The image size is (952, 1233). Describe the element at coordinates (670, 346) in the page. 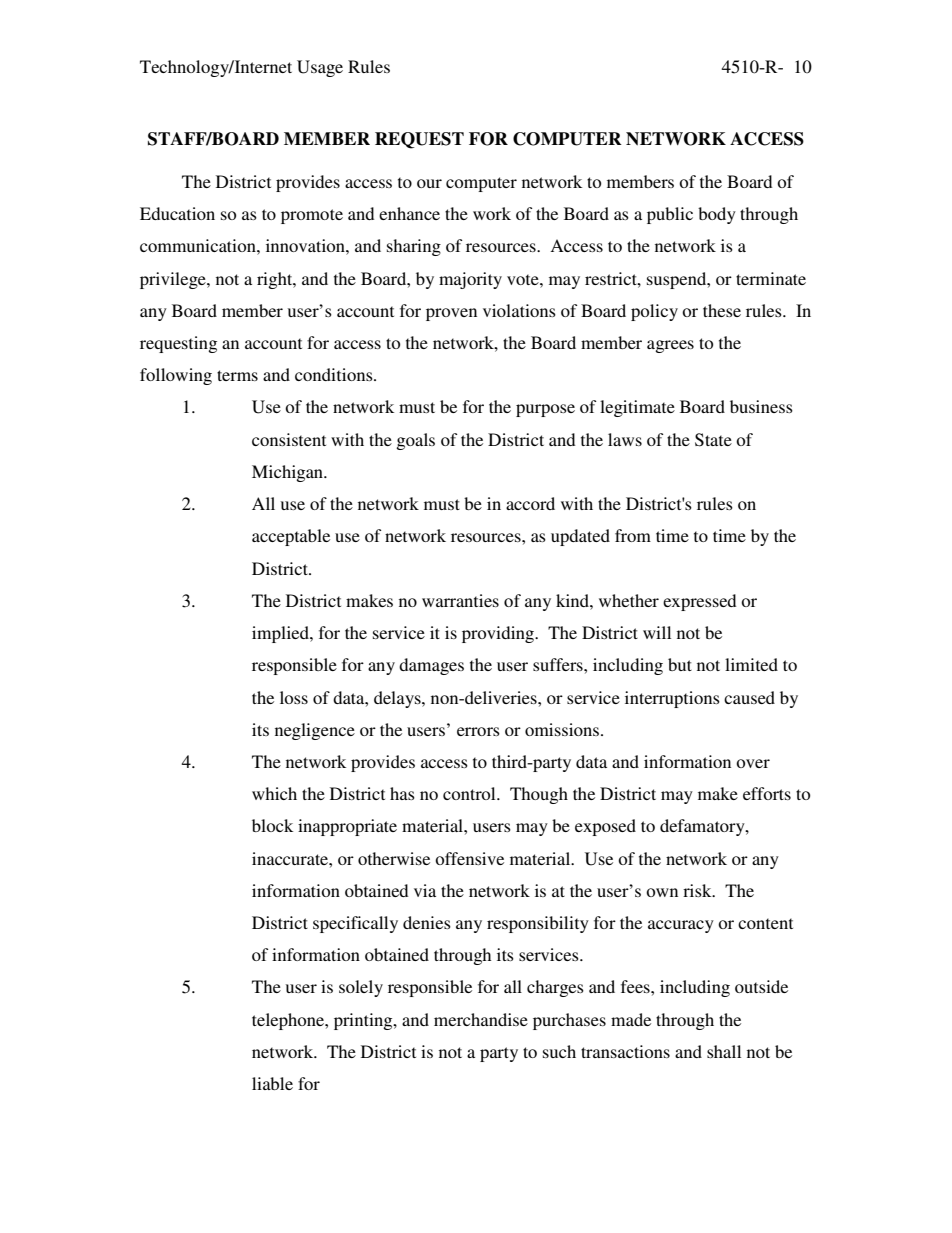

I see `agrees` at that location.
